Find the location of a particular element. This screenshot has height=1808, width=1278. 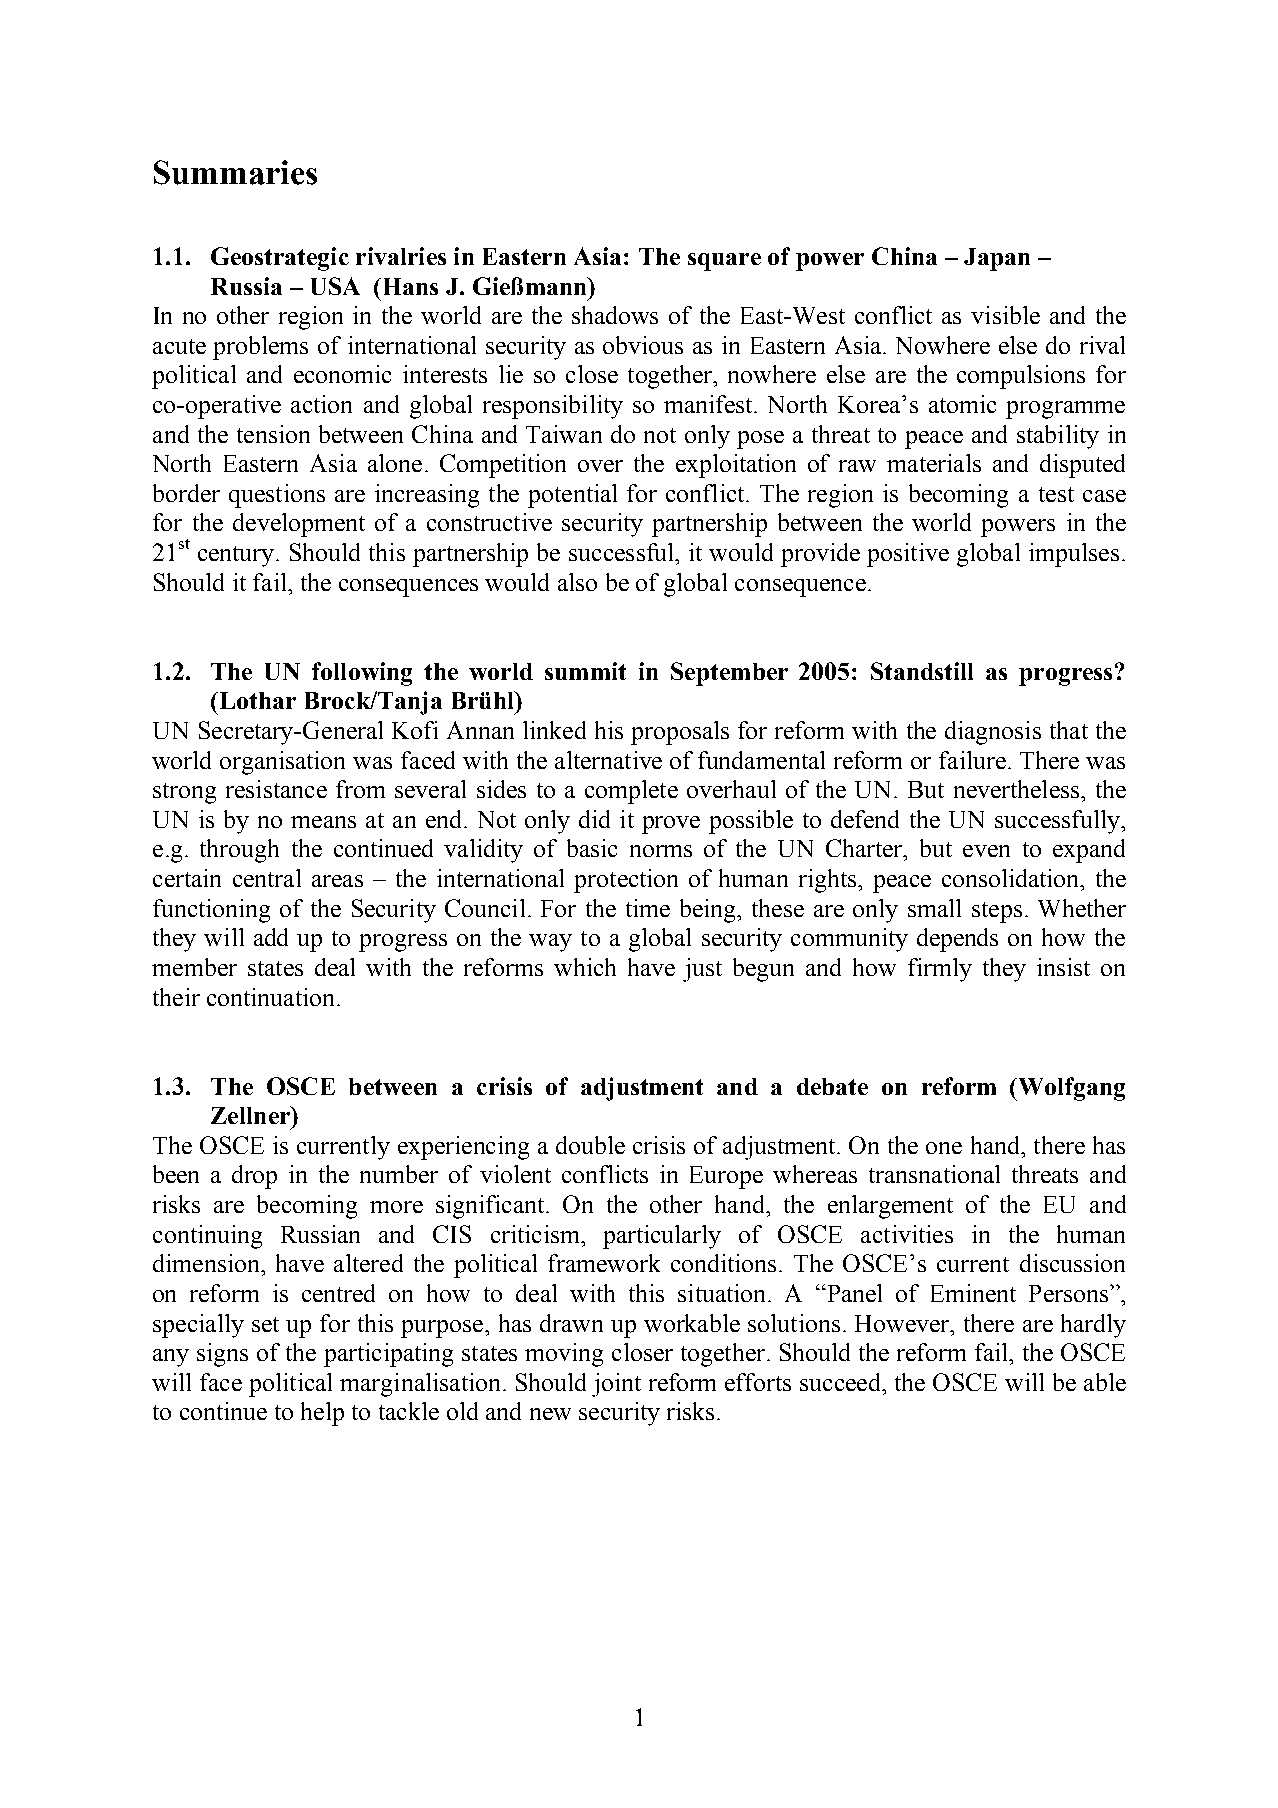

square is located at coordinates (724, 262).
